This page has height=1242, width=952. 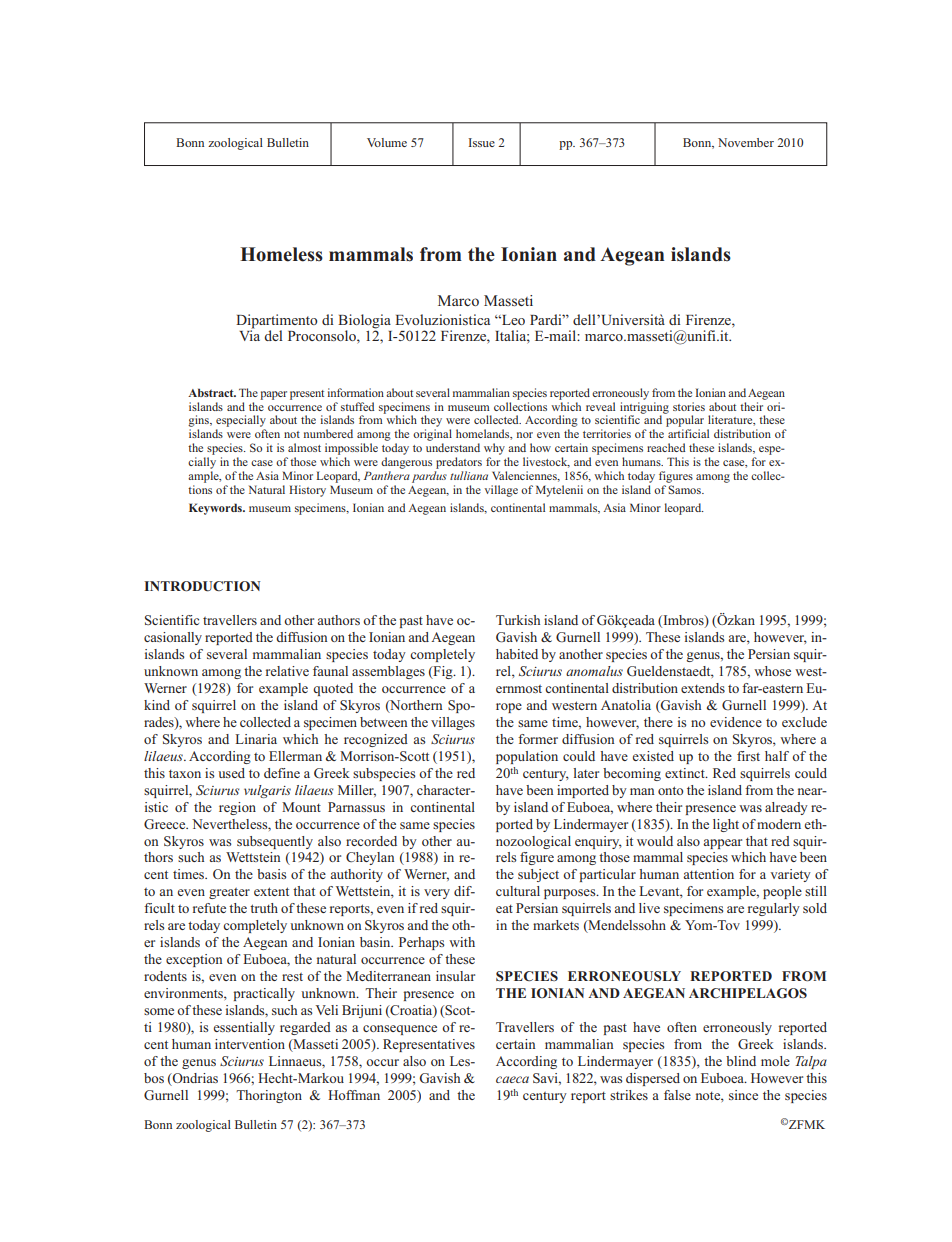 What do you see at coordinates (429, 477) in the page?
I see `pardus` at bounding box center [429, 477].
